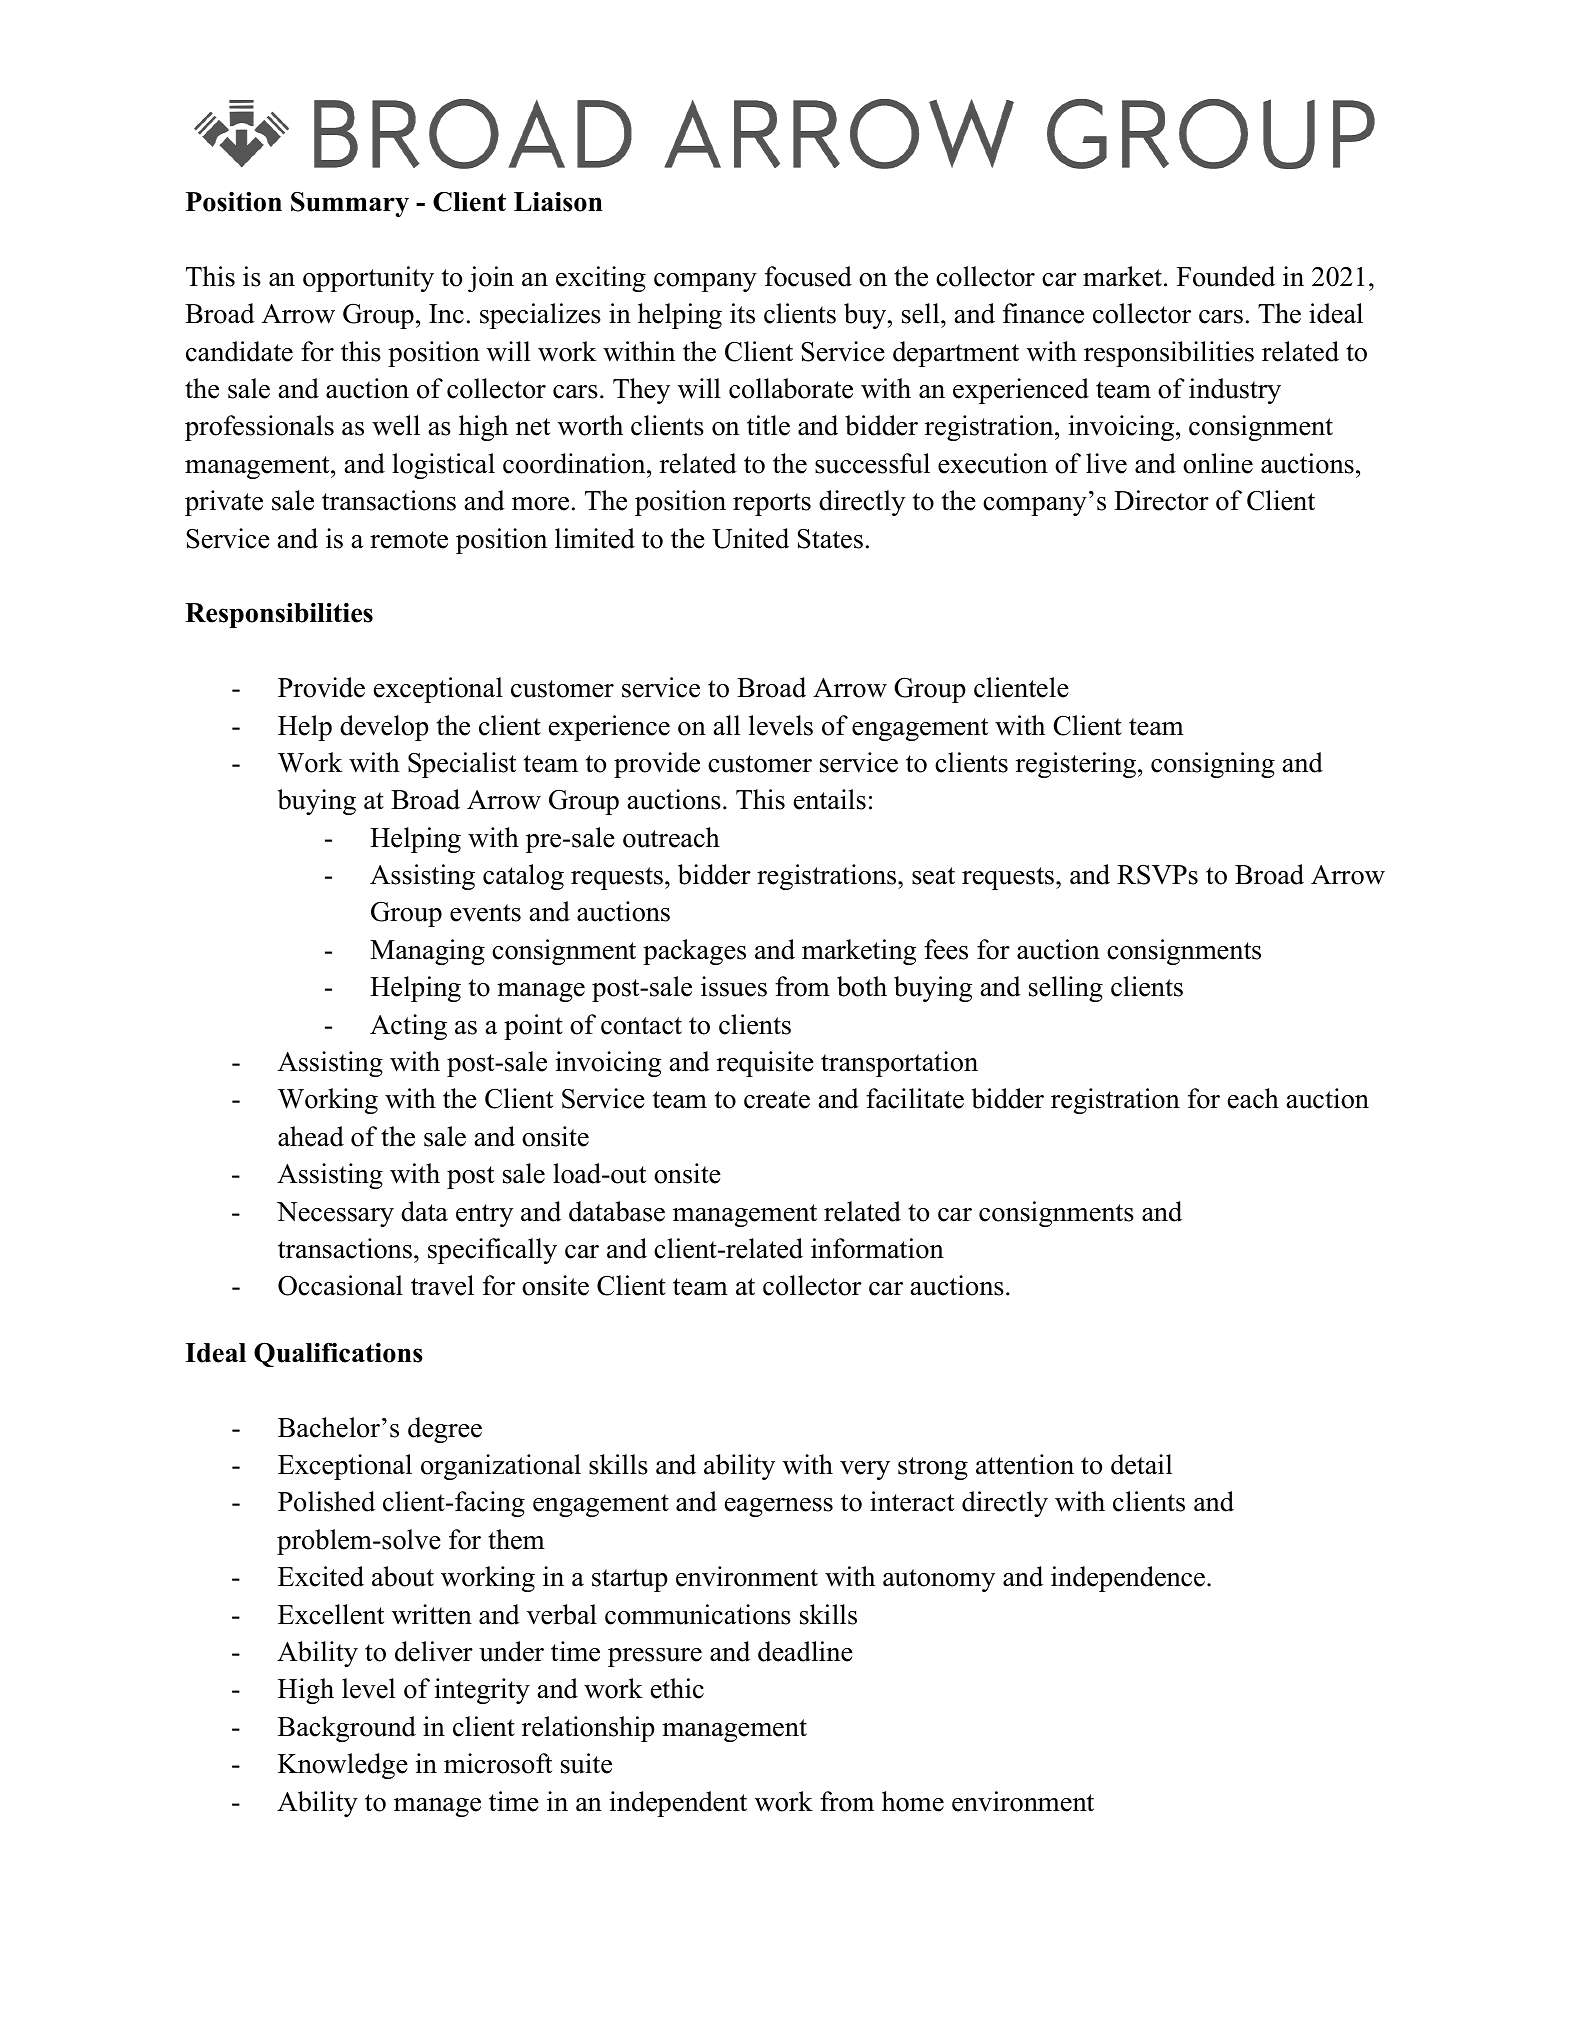 The height and width of the image is (2036, 1573). Describe the element at coordinates (1043, 313) in the image. I see `finance` at that location.
